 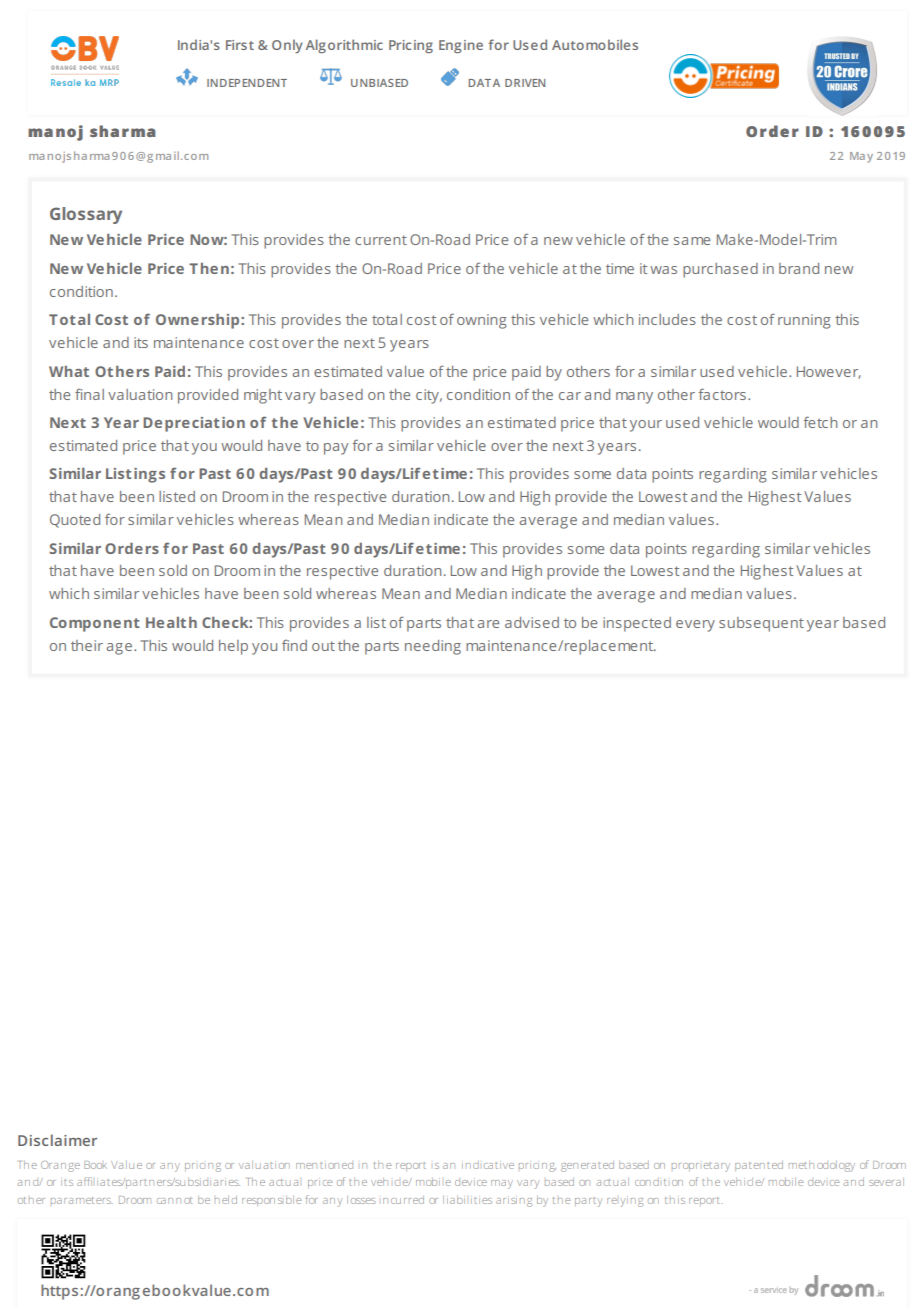 I want to click on INDEPENDENT, so click(x=247, y=83).
